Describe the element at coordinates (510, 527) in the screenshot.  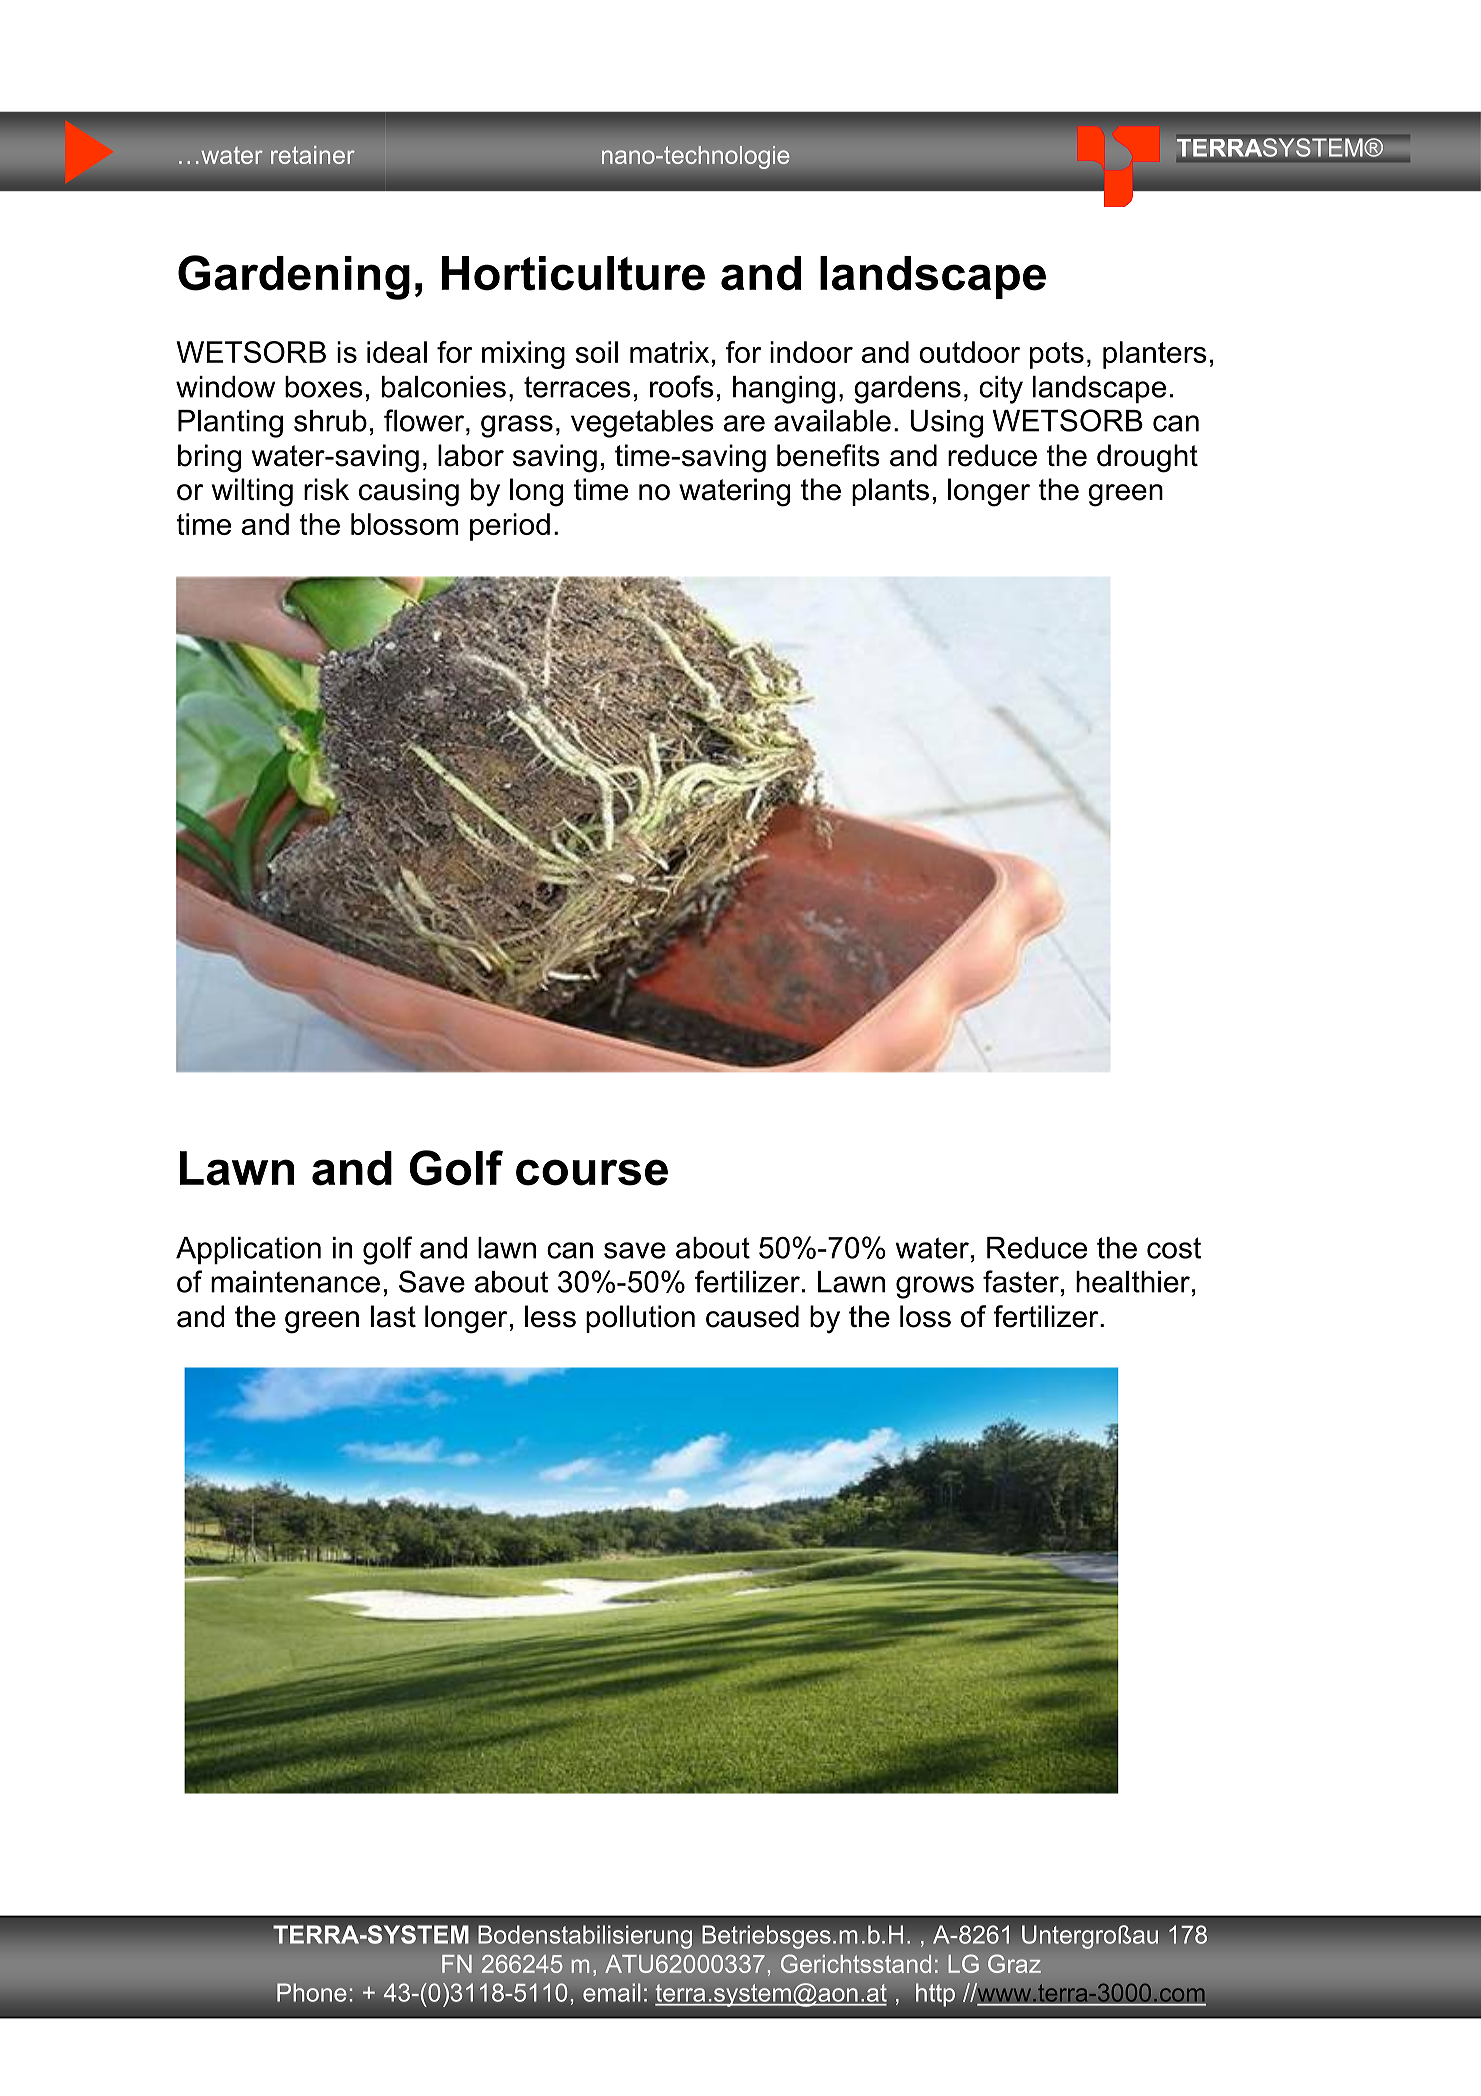
I see `period` at that location.
